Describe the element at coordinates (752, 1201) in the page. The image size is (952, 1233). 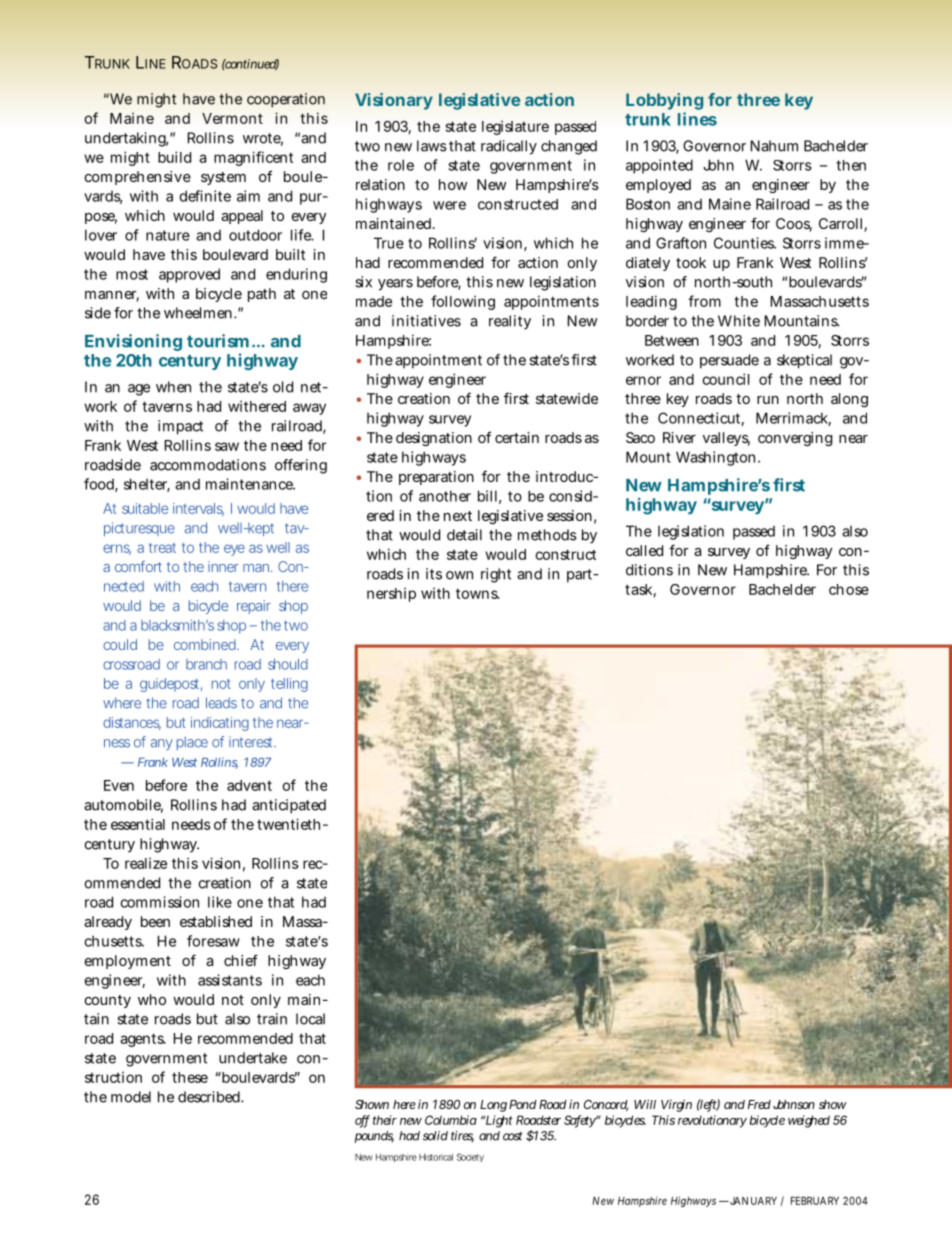
I see `JANUARY` at that location.
